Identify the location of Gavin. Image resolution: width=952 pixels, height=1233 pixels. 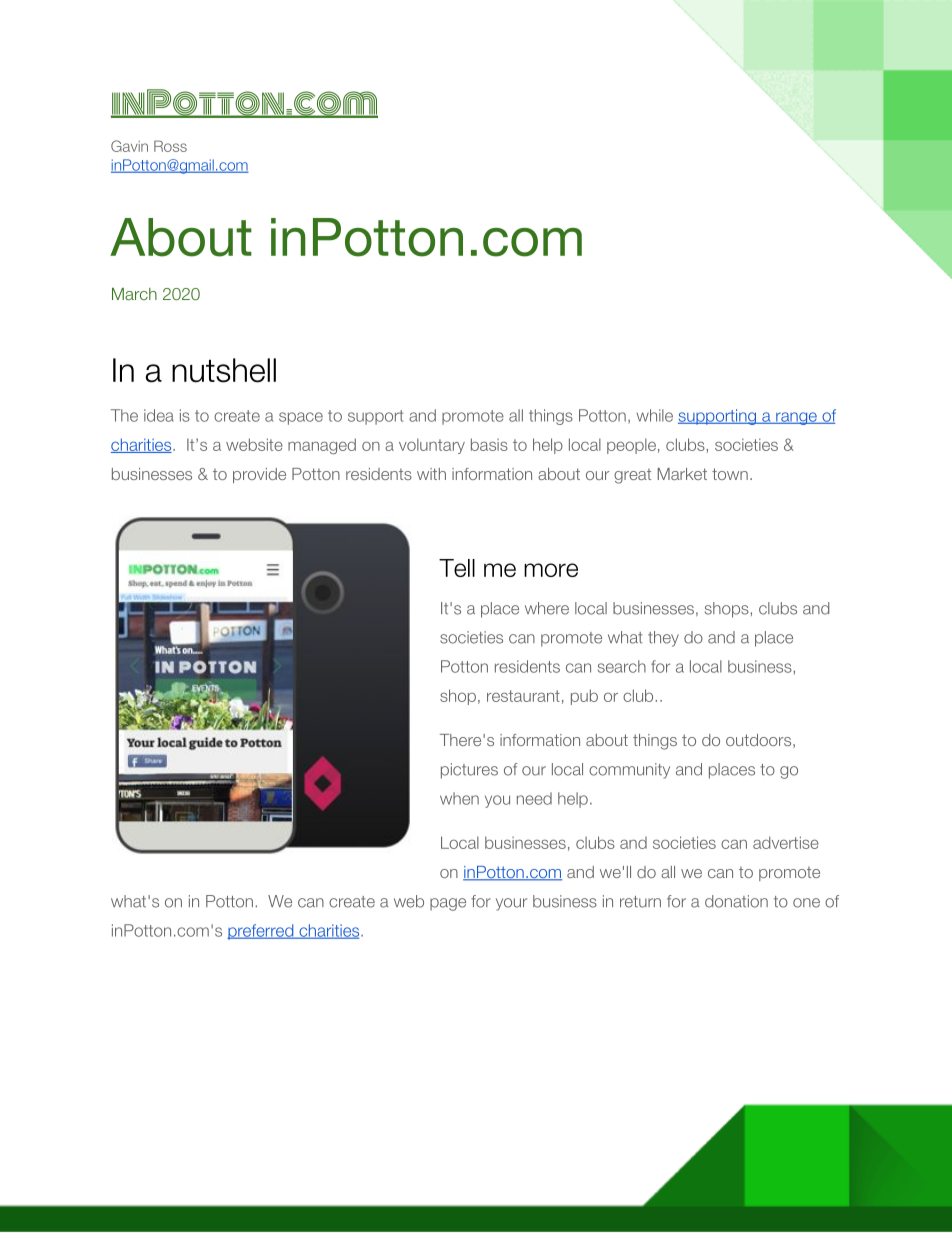
(129, 146).
